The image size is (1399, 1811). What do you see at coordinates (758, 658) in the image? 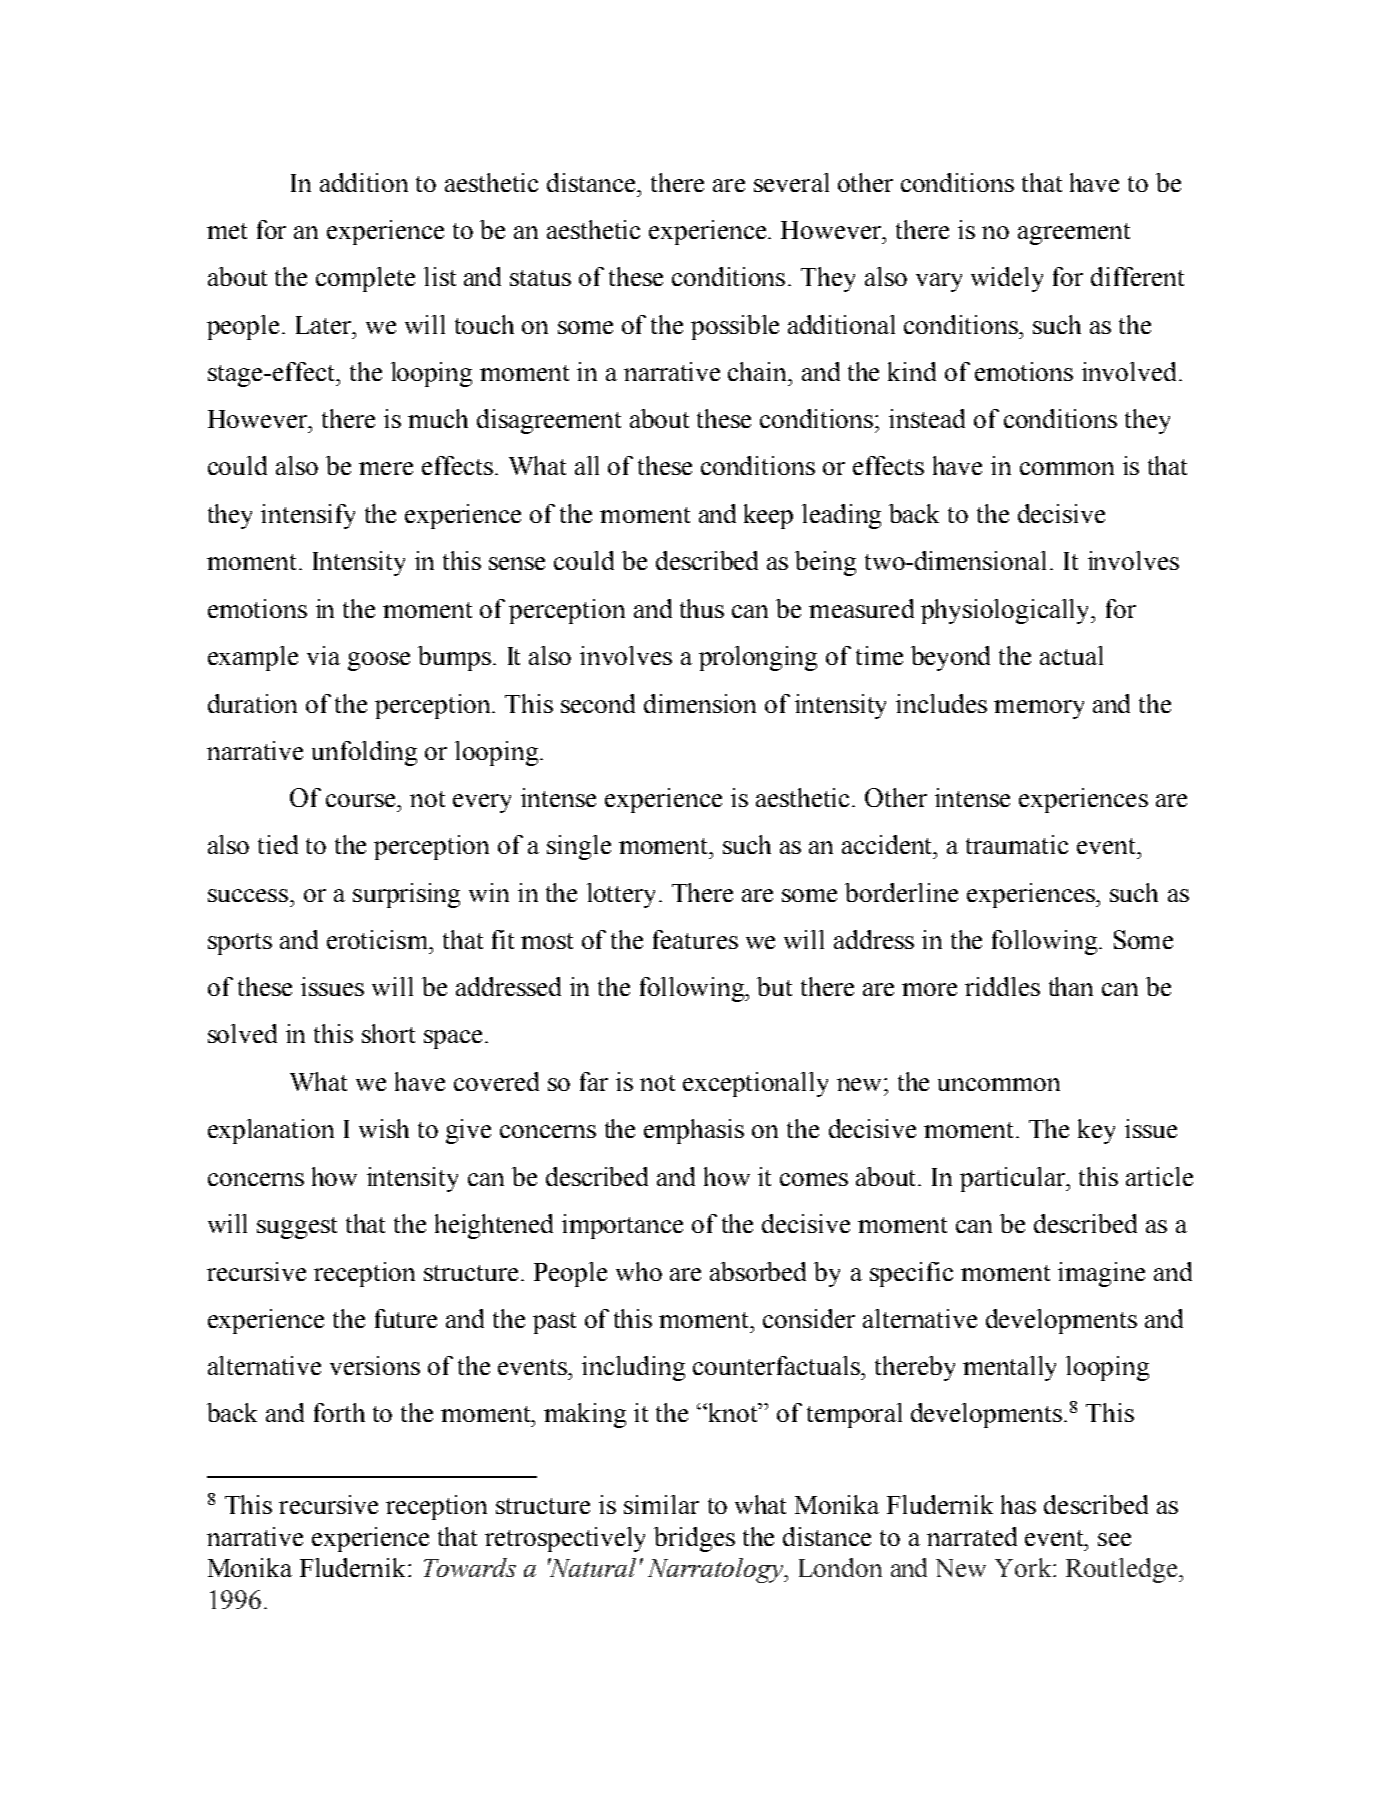
I see `prolonging` at bounding box center [758, 658].
